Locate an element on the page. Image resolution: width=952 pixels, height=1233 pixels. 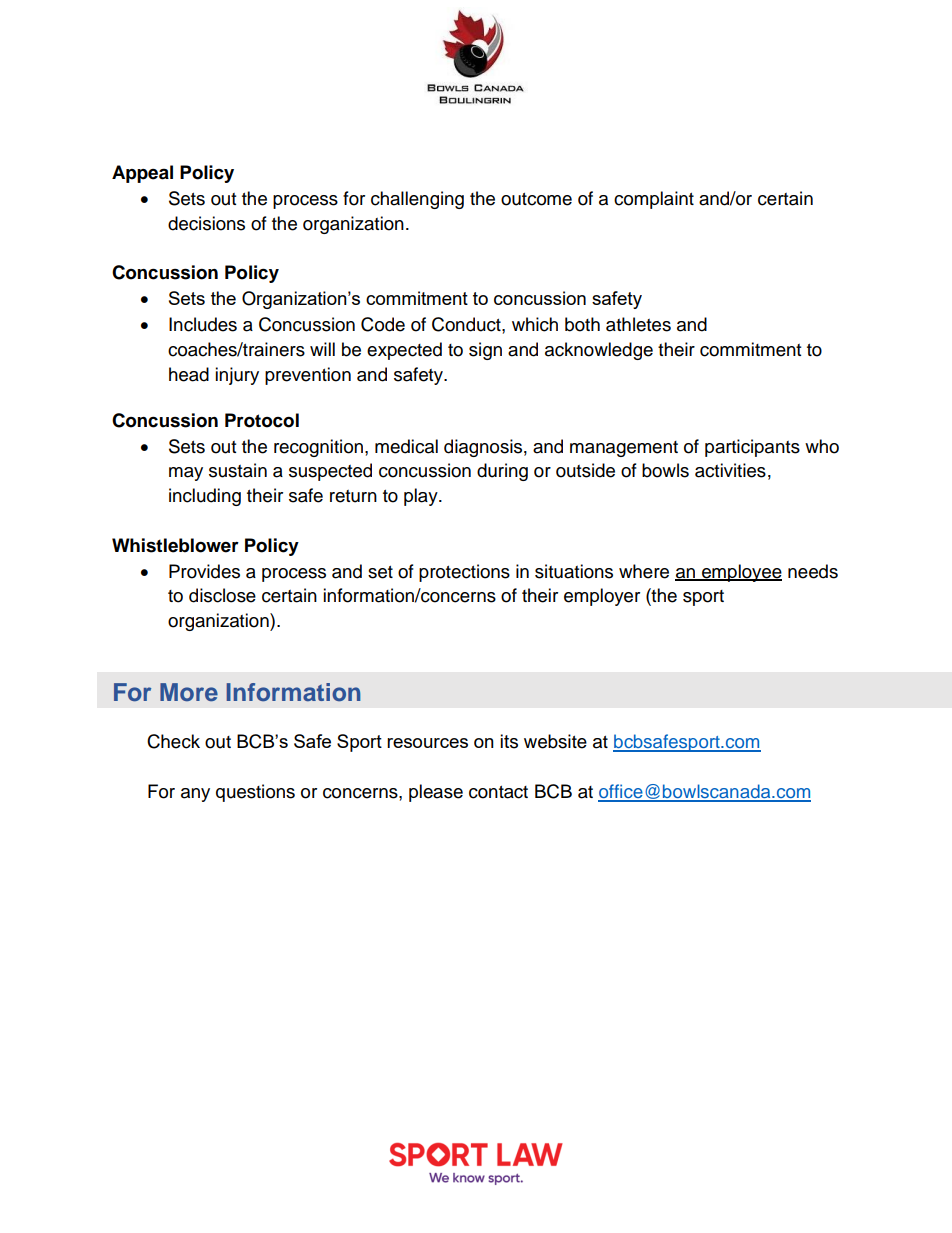
contact is located at coordinates (498, 792).
